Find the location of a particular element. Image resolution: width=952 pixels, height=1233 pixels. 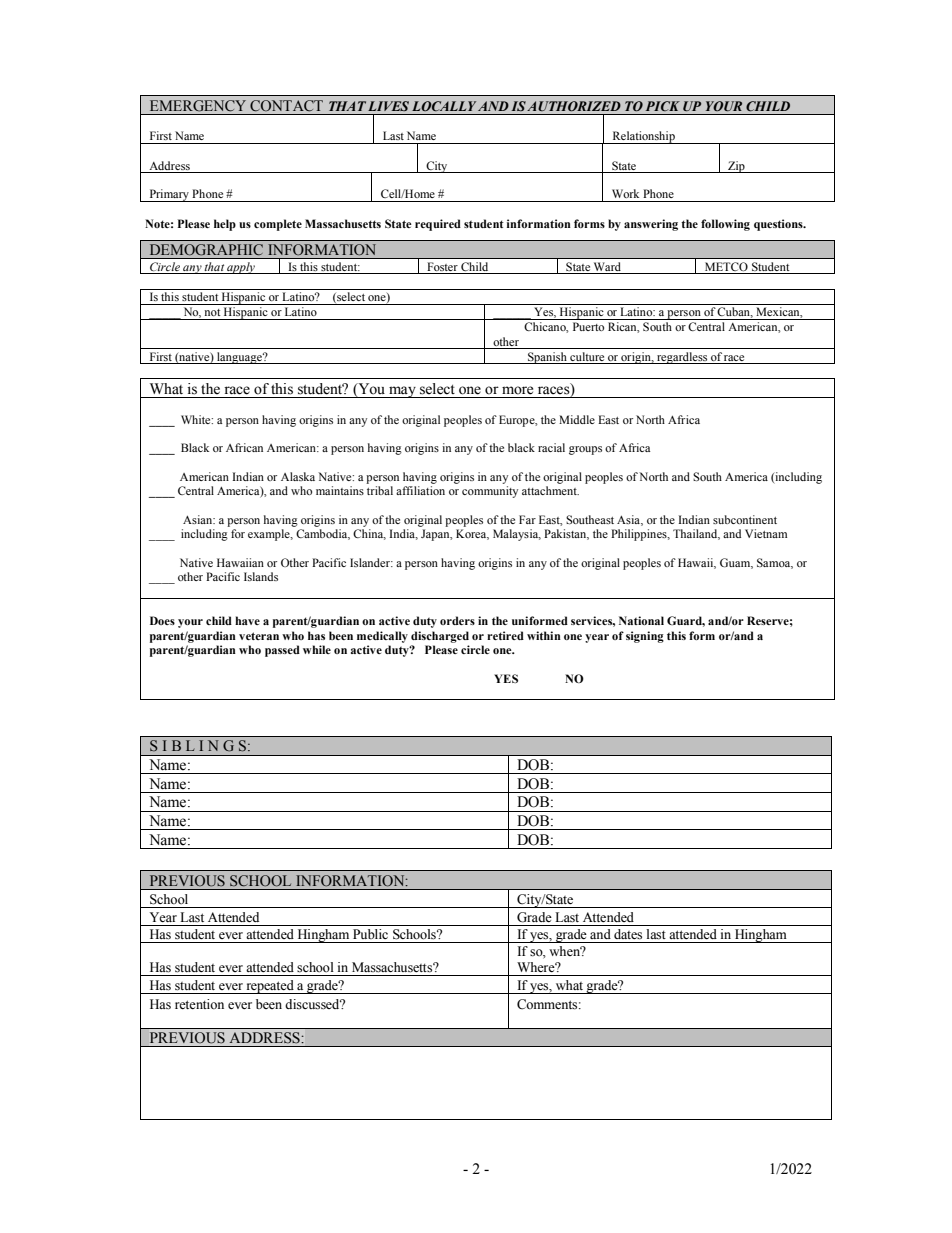

Malaysia is located at coordinates (517, 535).
